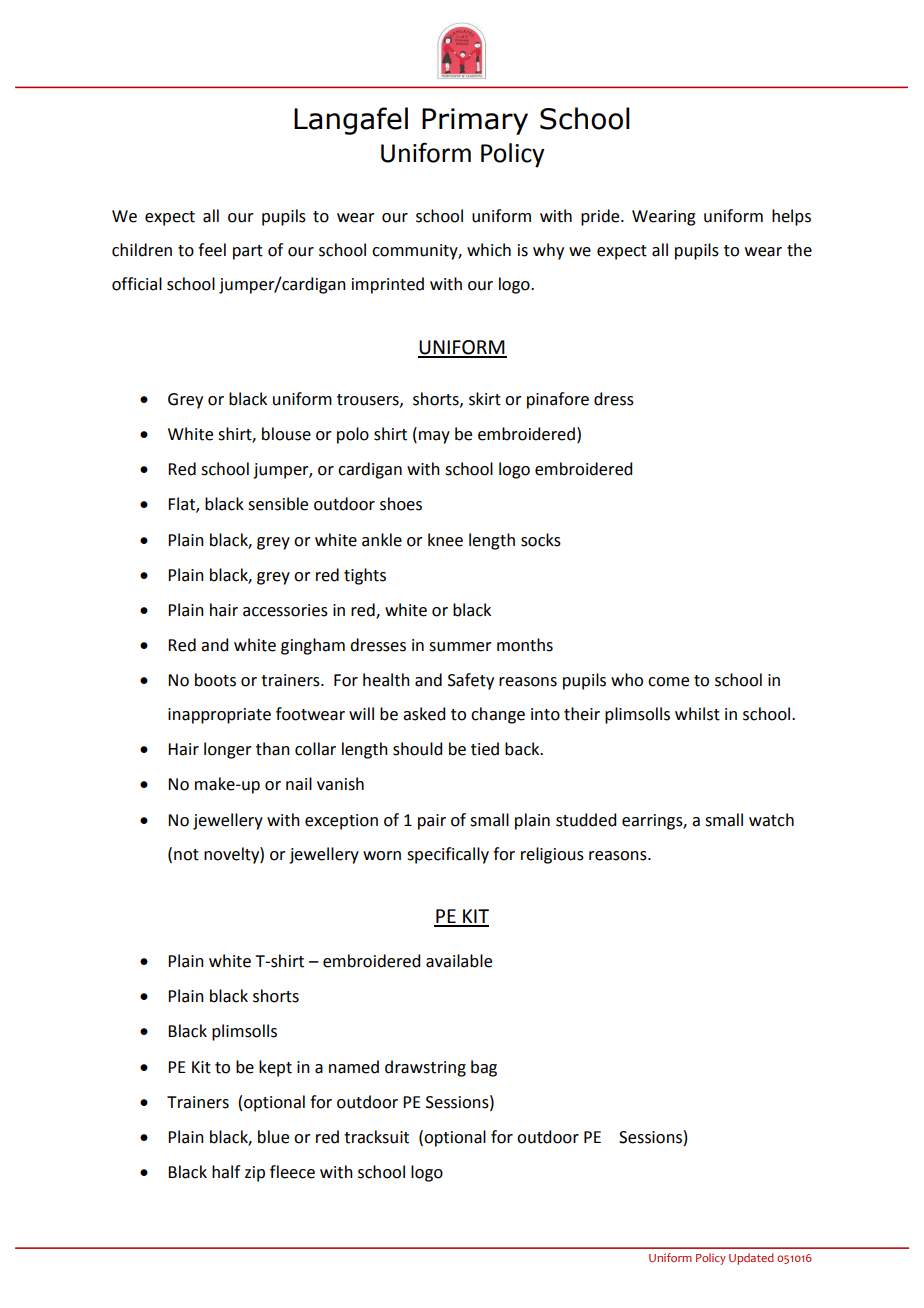 This screenshot has height=1308, width=924. Describe the element at coordinates (212, 250) in the screenshot. I see `feel` at that location.
